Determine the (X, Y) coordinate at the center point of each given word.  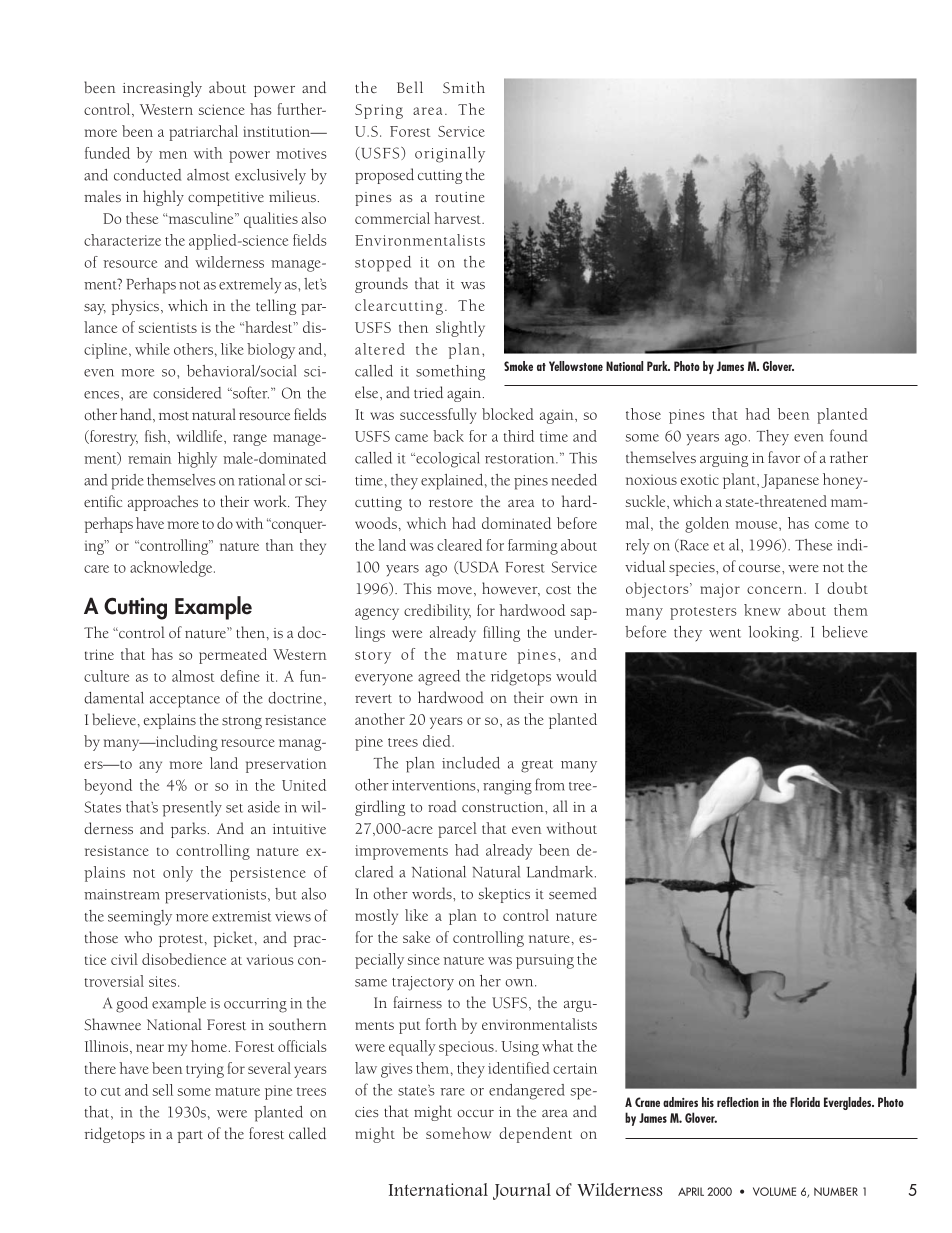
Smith (464, 87)
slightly (460, 329)
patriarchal (203, 133)
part (190, 1136)
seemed (573, 893)
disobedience (184, 959)
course (761, 569)
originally (450, 155)
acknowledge (172, 569)
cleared (459, 545)
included (471, 763)
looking (775, 634)
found (848, 435)
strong (242, 723)
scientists (168, 327)
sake (416, 937)
